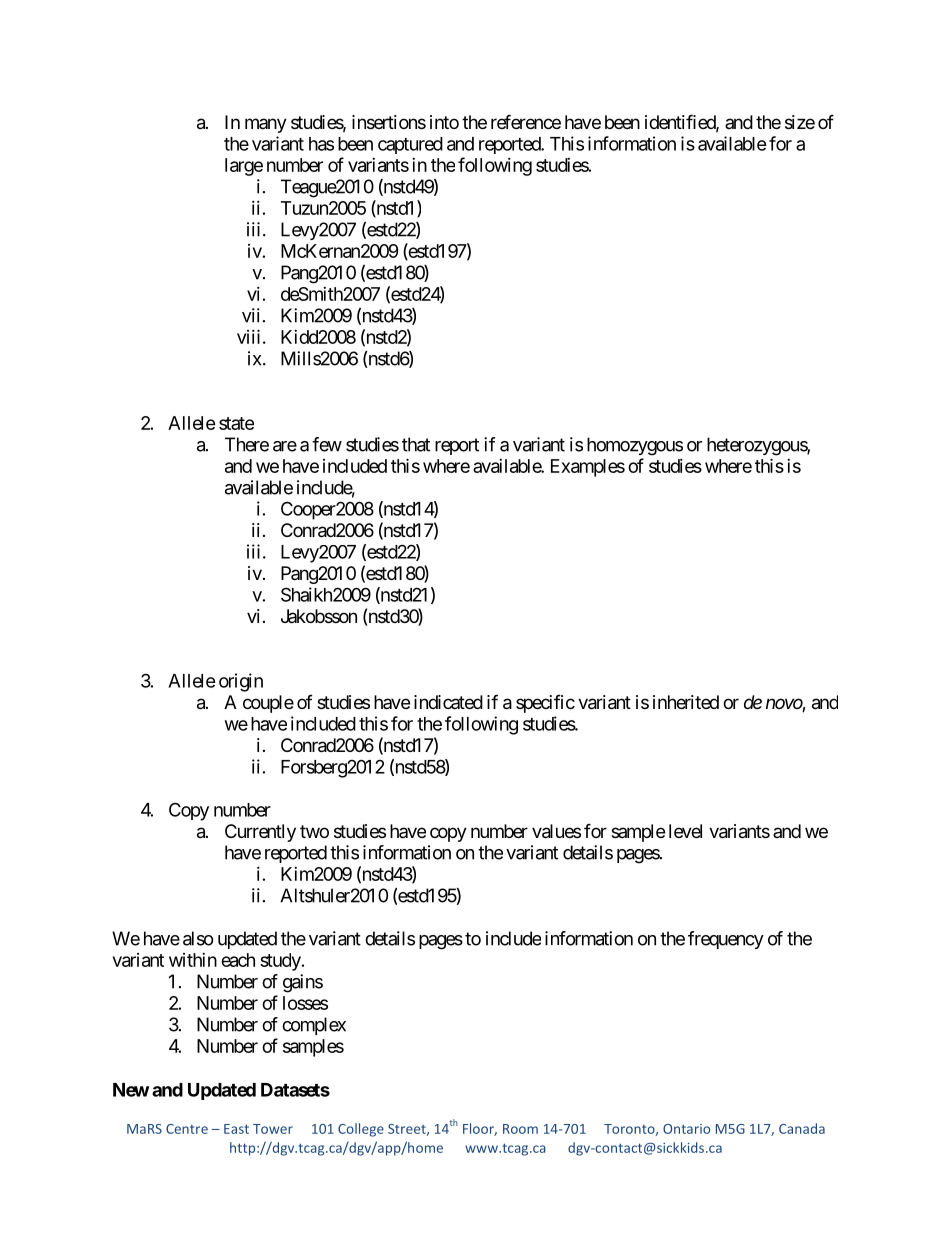  What do you see at coordinates (266, 125) in the screenshot?
I see `many` at bounding box center [266, 125].
